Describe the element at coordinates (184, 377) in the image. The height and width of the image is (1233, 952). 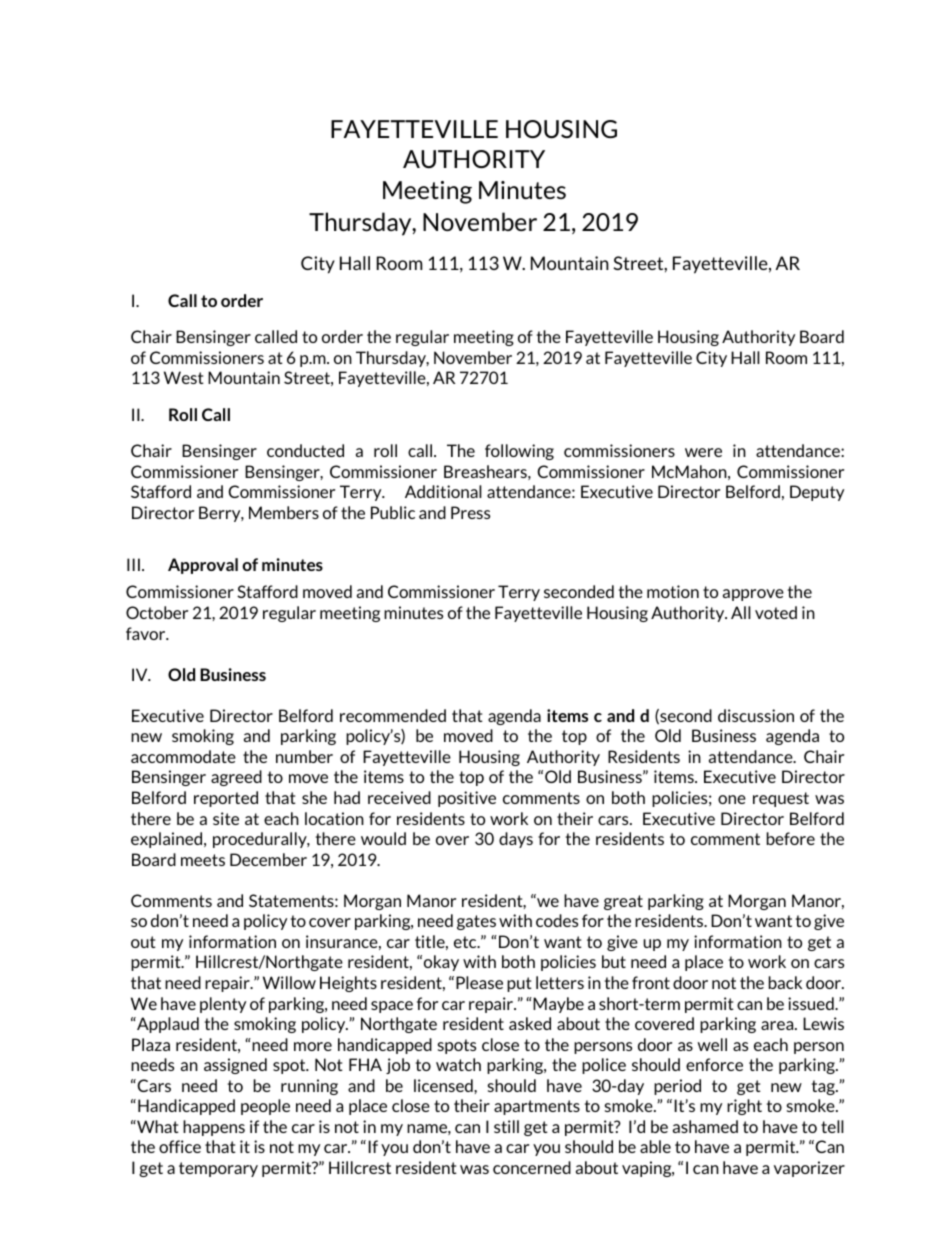
I see `West` at that location.
